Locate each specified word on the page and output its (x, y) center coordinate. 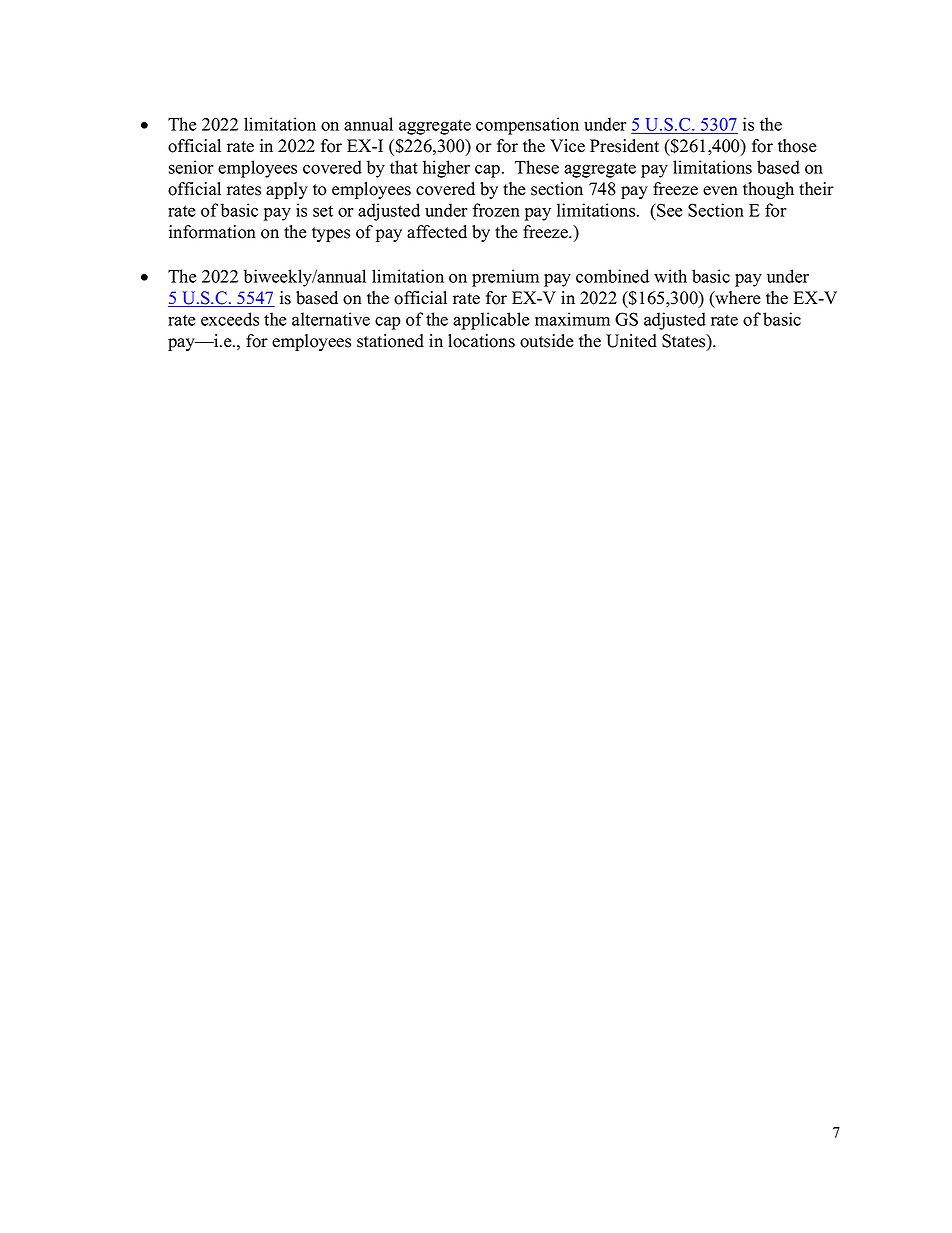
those (797, 146)
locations (481, 341)
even (720, 191)
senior (191, 167)
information (212, 232)
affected (437, 232)
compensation (527, 126)
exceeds (230, 319)
